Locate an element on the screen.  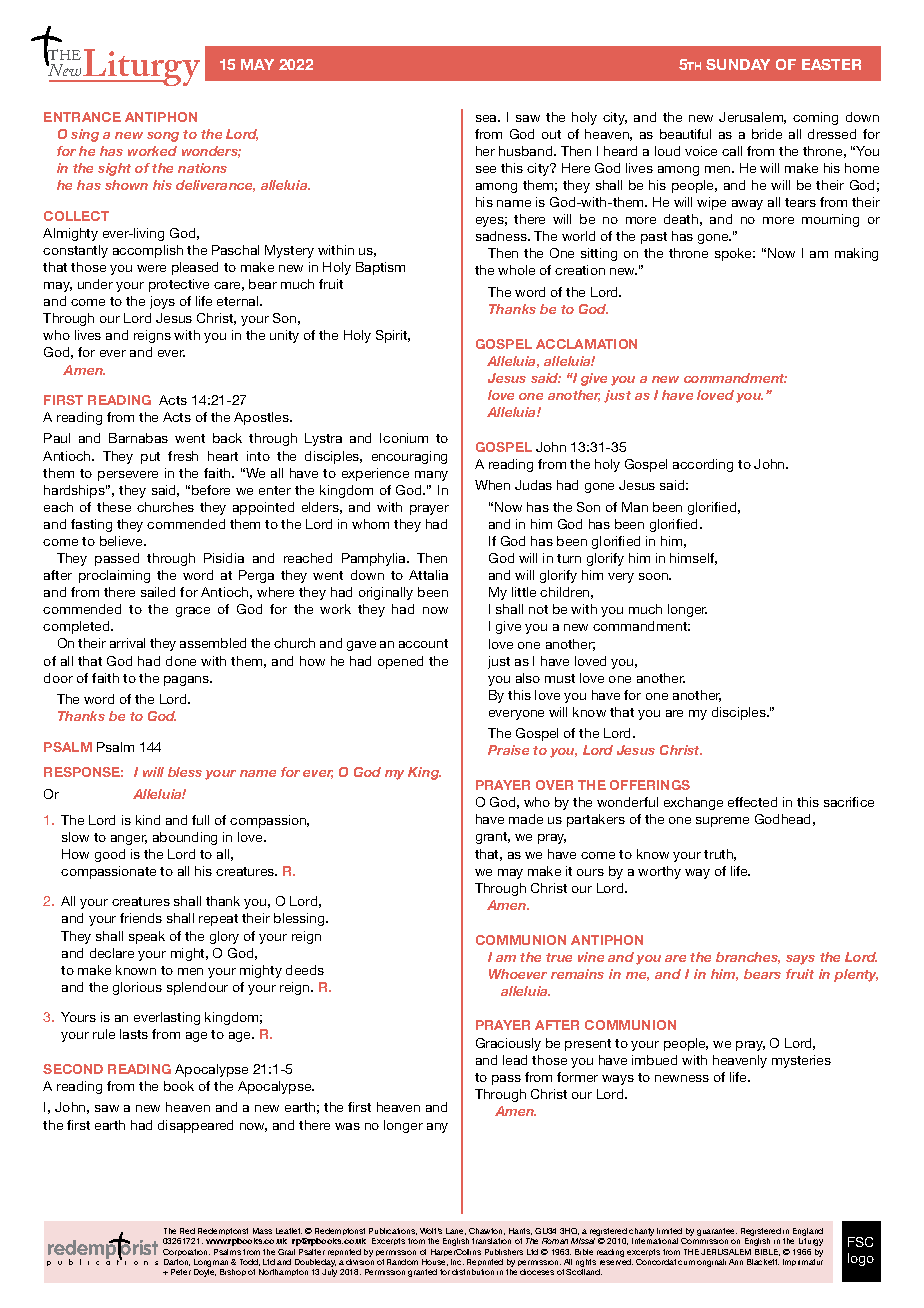
Corporation is located at coordinates (186, 1252).
